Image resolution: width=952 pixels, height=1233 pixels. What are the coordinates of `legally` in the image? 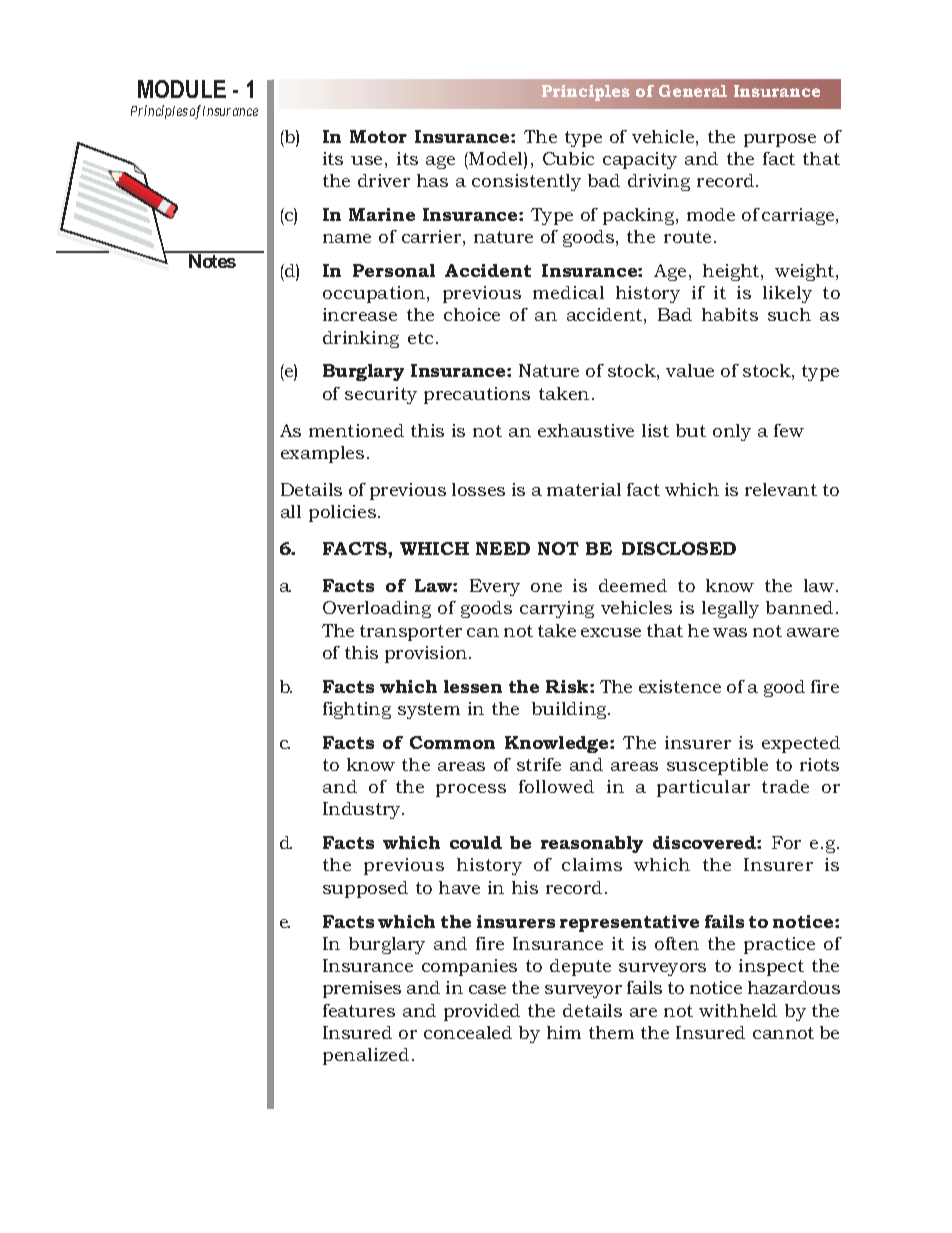 It's located at (730, 609).
